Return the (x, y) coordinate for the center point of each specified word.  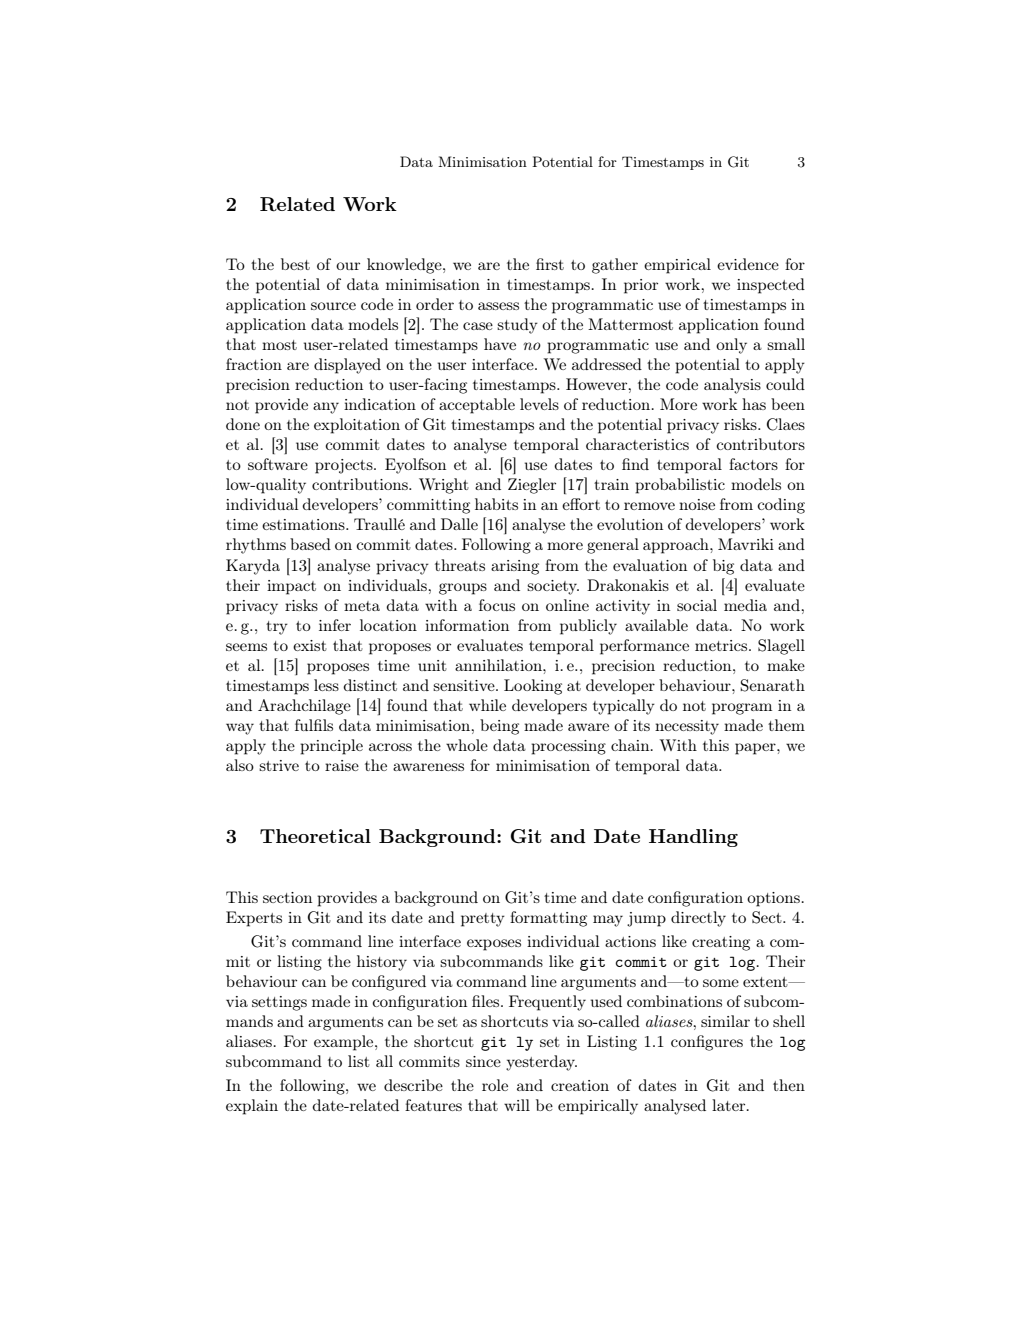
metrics (722, 645)
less (326, 685)
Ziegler (532, 486)
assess (498, 306)
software (278, 464)
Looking (533, 687)
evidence (748, 264)
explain (252, 1107)
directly (698, 919)
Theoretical (315, 836)
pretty (483, 920)
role (495, 1085)
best (295, 264)
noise (697, 504)
